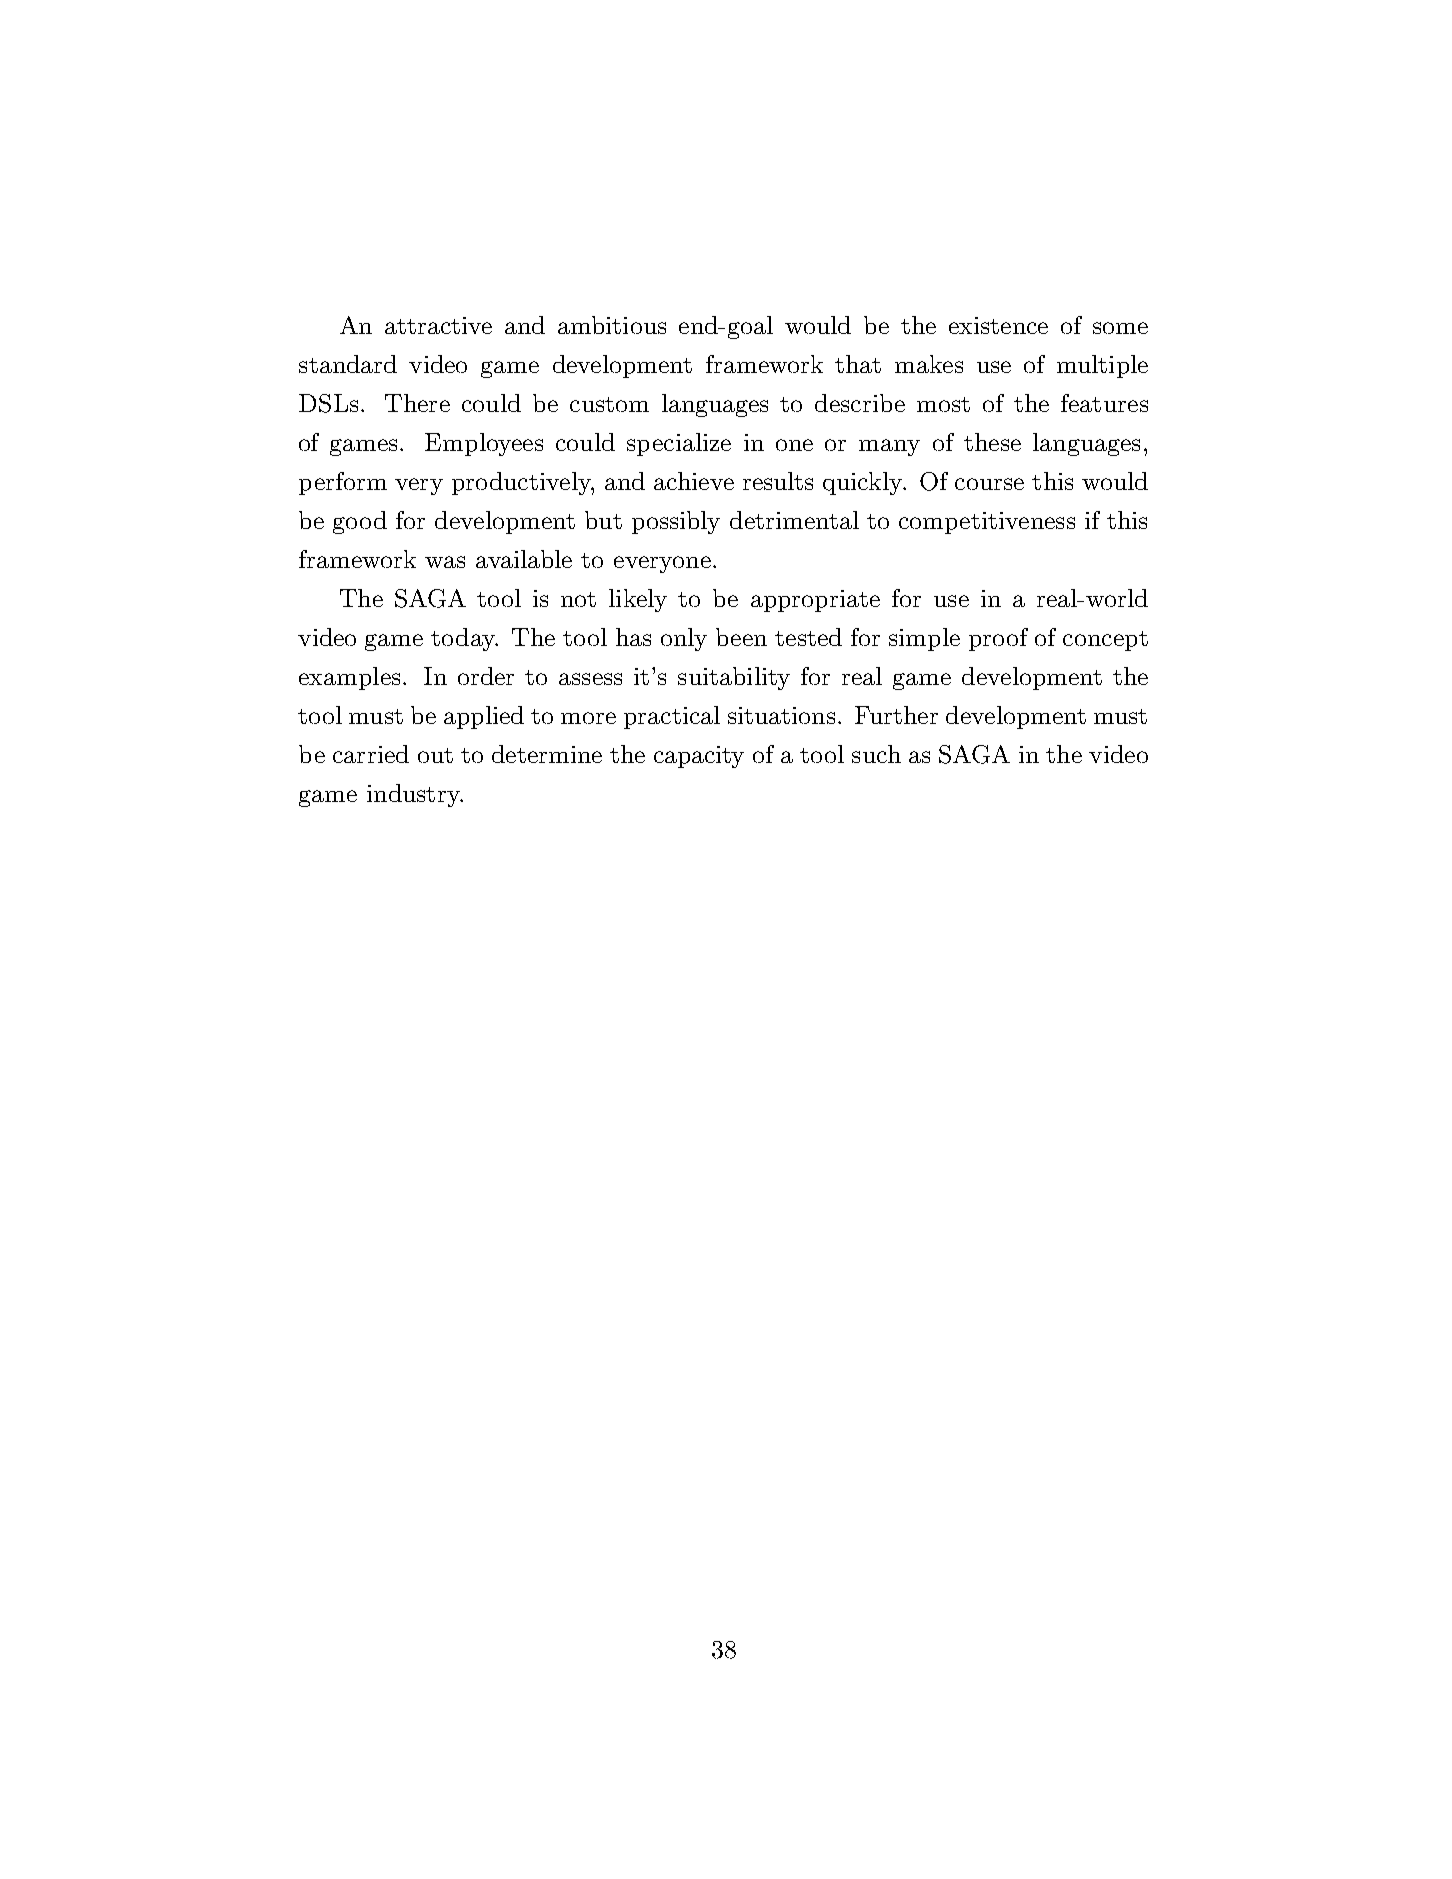 This image has height=1879, width=1452. Describe the element at coordinates (734, 678) in the image. I see `suitability` at that location.
